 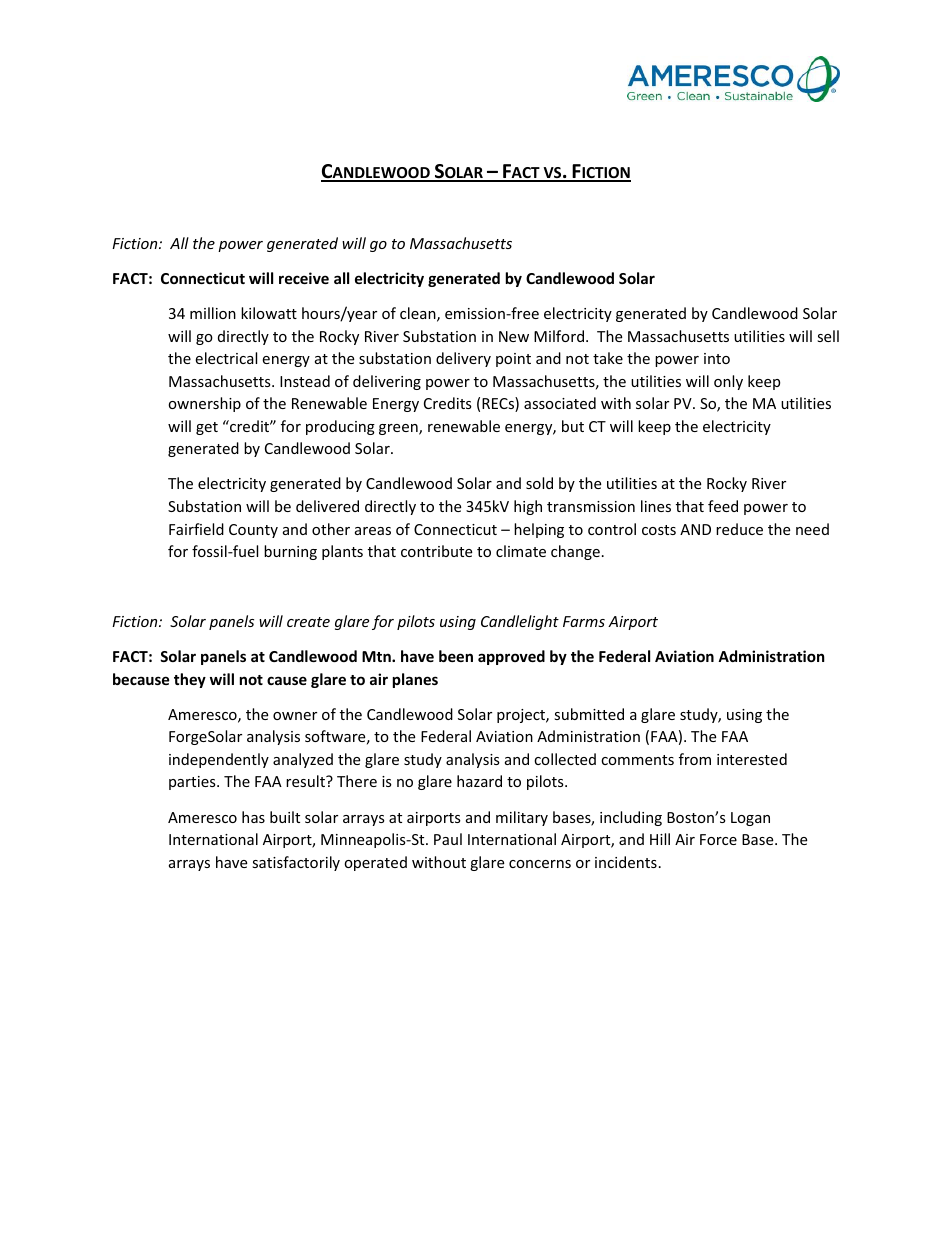 What do you see at coordinates (253, 531) in the screenshot?
I see `County` at bounding box center [253, 531].
